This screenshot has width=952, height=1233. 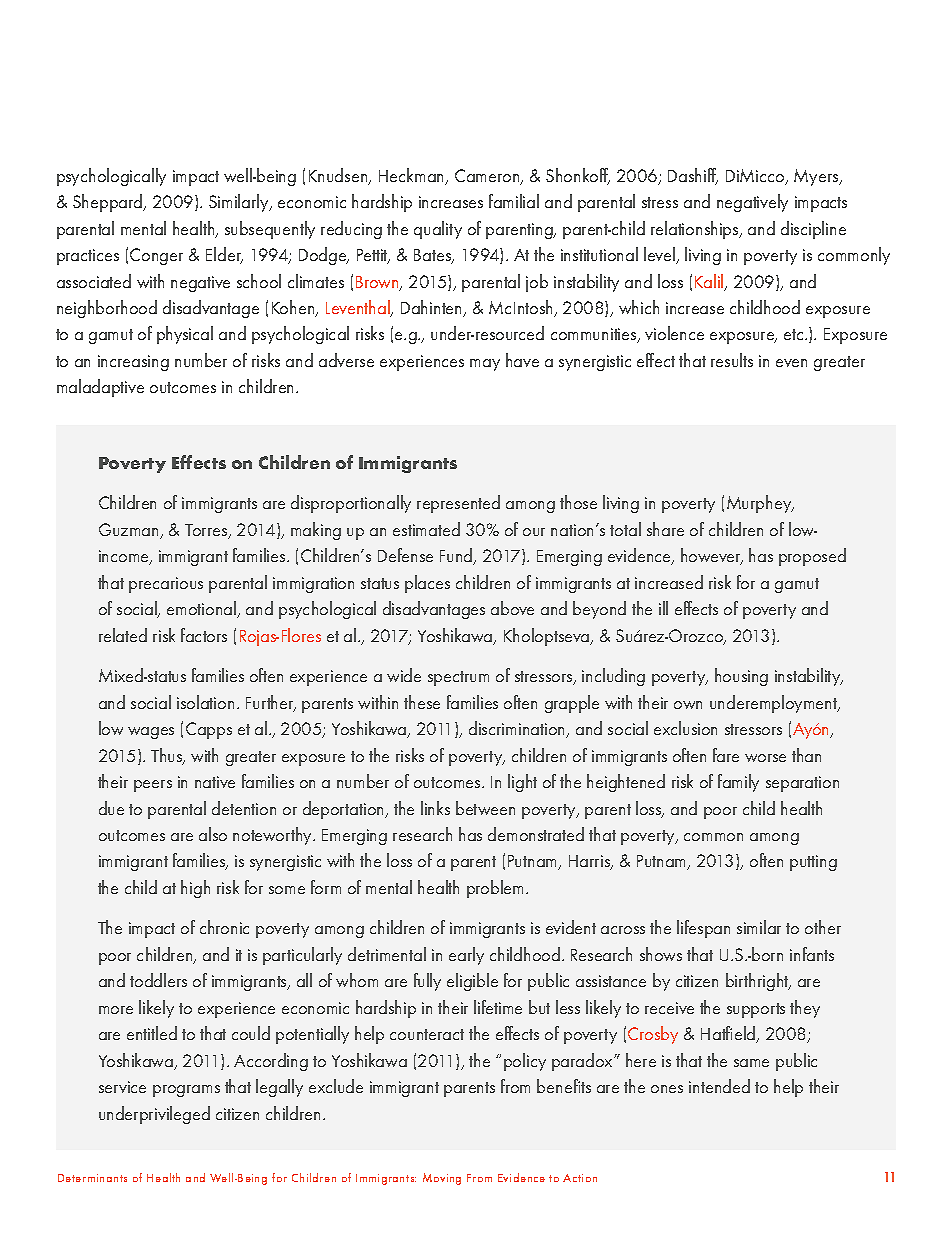 I want to click on Moving, so click(x=442, y=1179).
